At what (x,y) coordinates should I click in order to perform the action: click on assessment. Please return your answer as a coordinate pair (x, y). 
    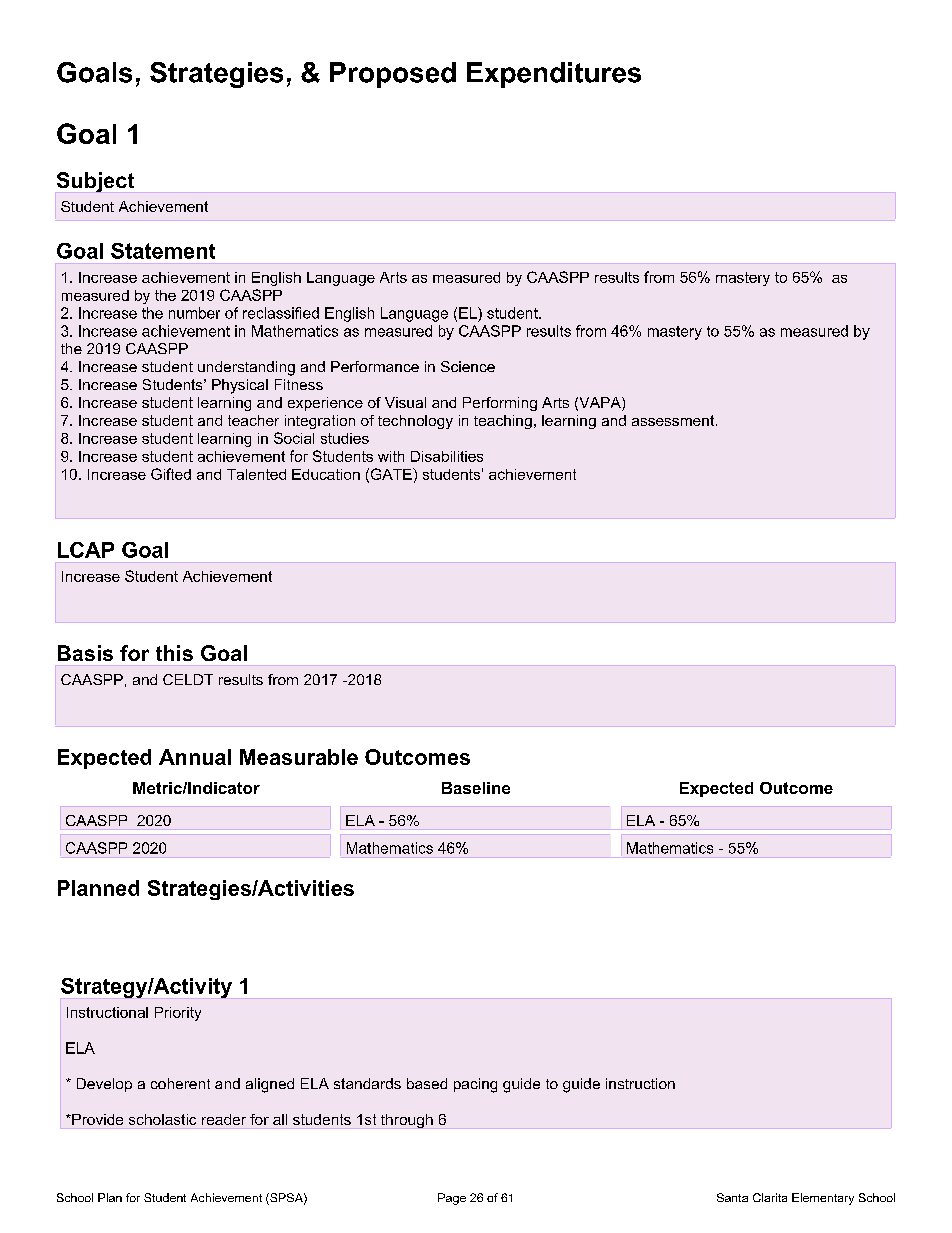
    Looking at the image, I should click on (674, 420).
